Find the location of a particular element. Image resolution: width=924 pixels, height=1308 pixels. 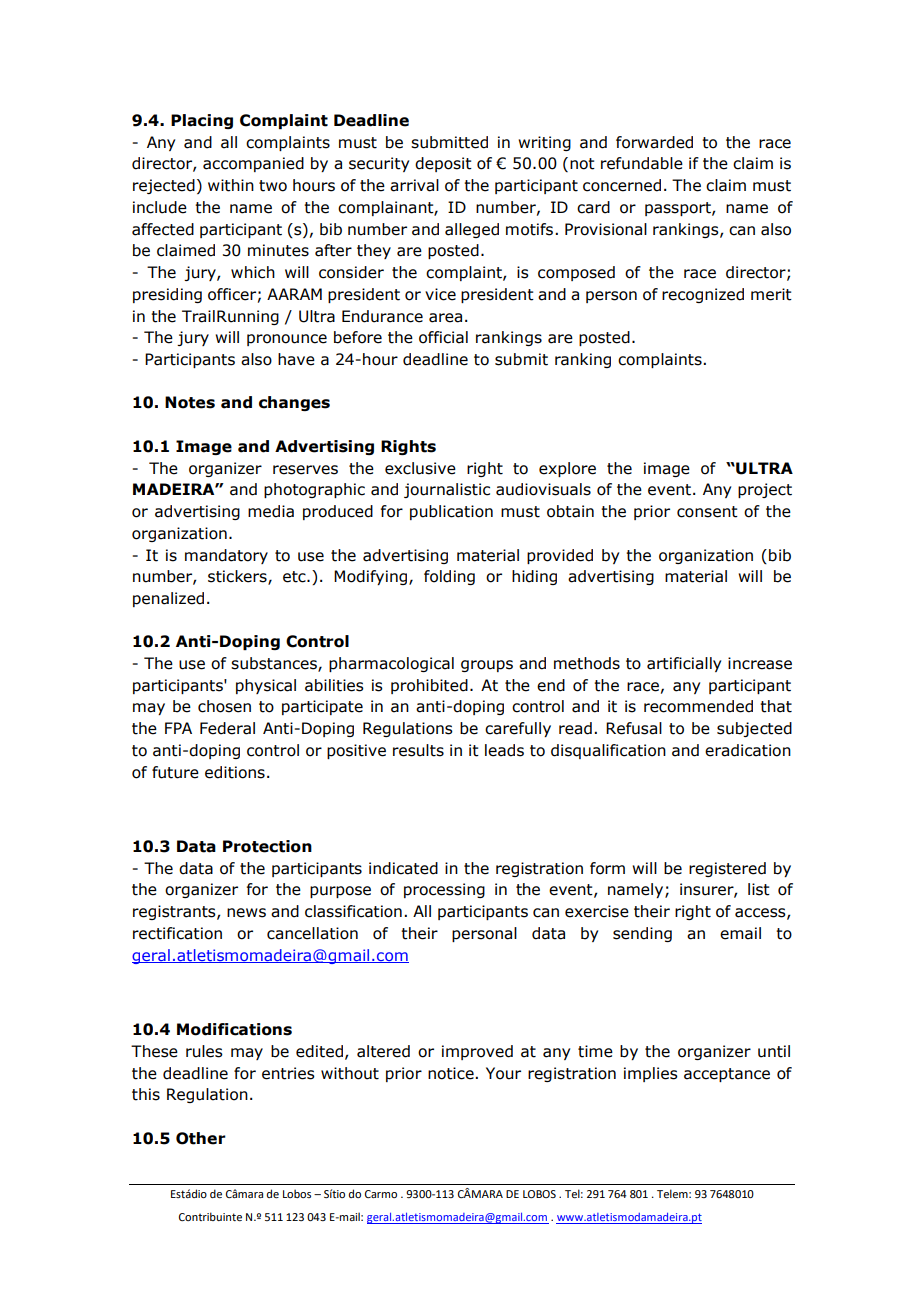

Other is located at coordinates (201, 1138).
